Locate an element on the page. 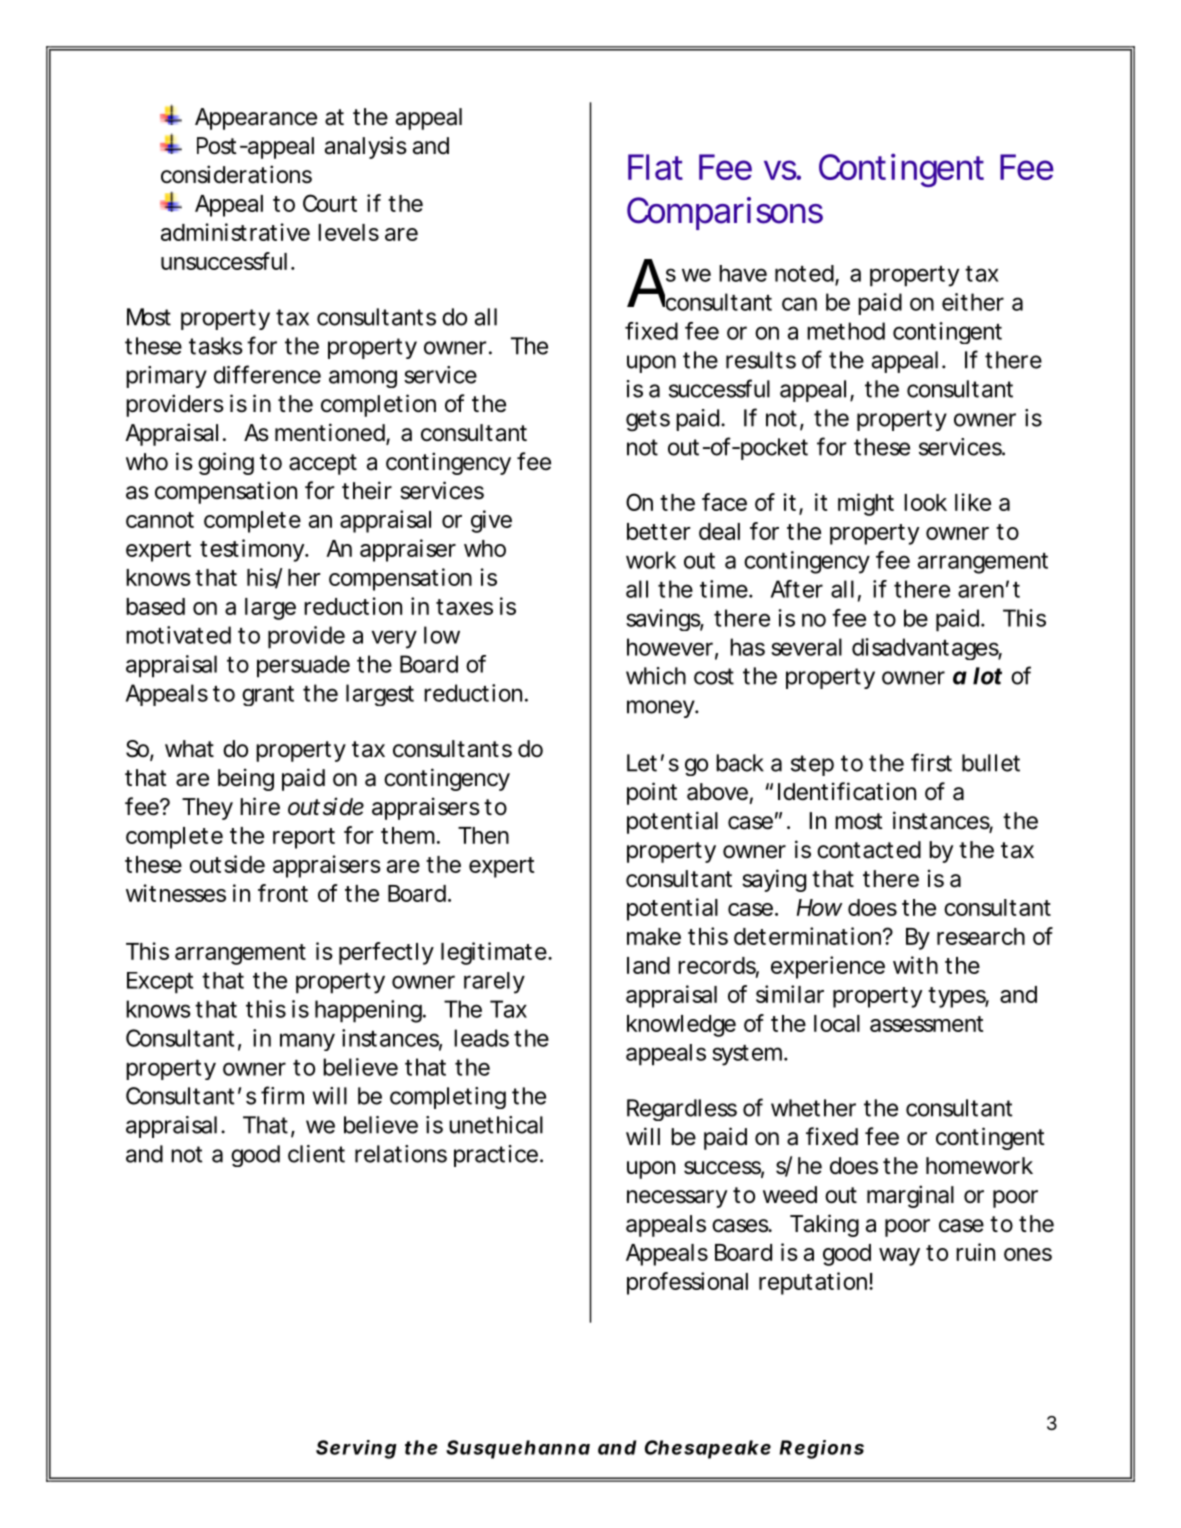  Flat is located at coordinates (655, 167).
